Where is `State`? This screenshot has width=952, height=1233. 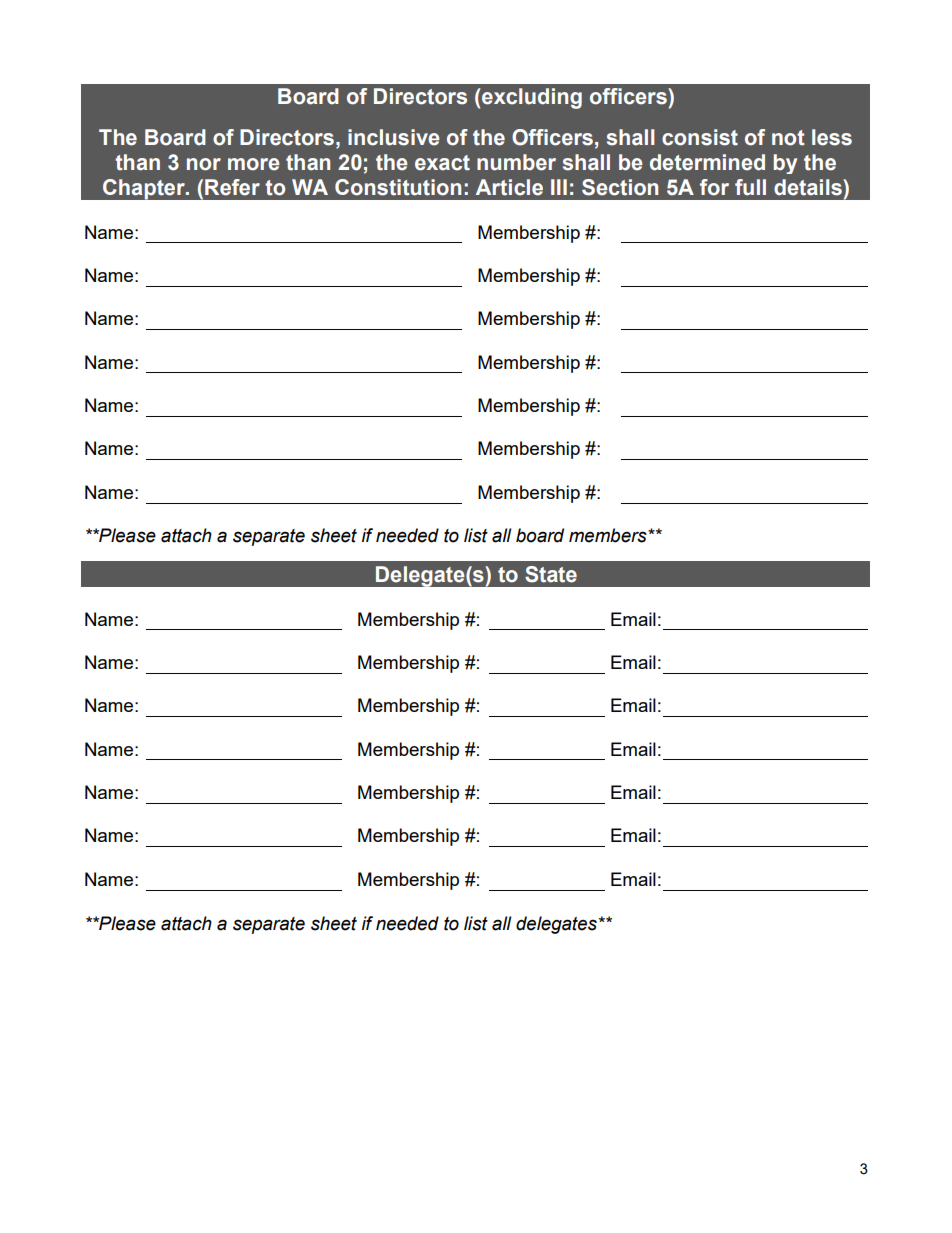 State is located at coordinates (551, 574).
